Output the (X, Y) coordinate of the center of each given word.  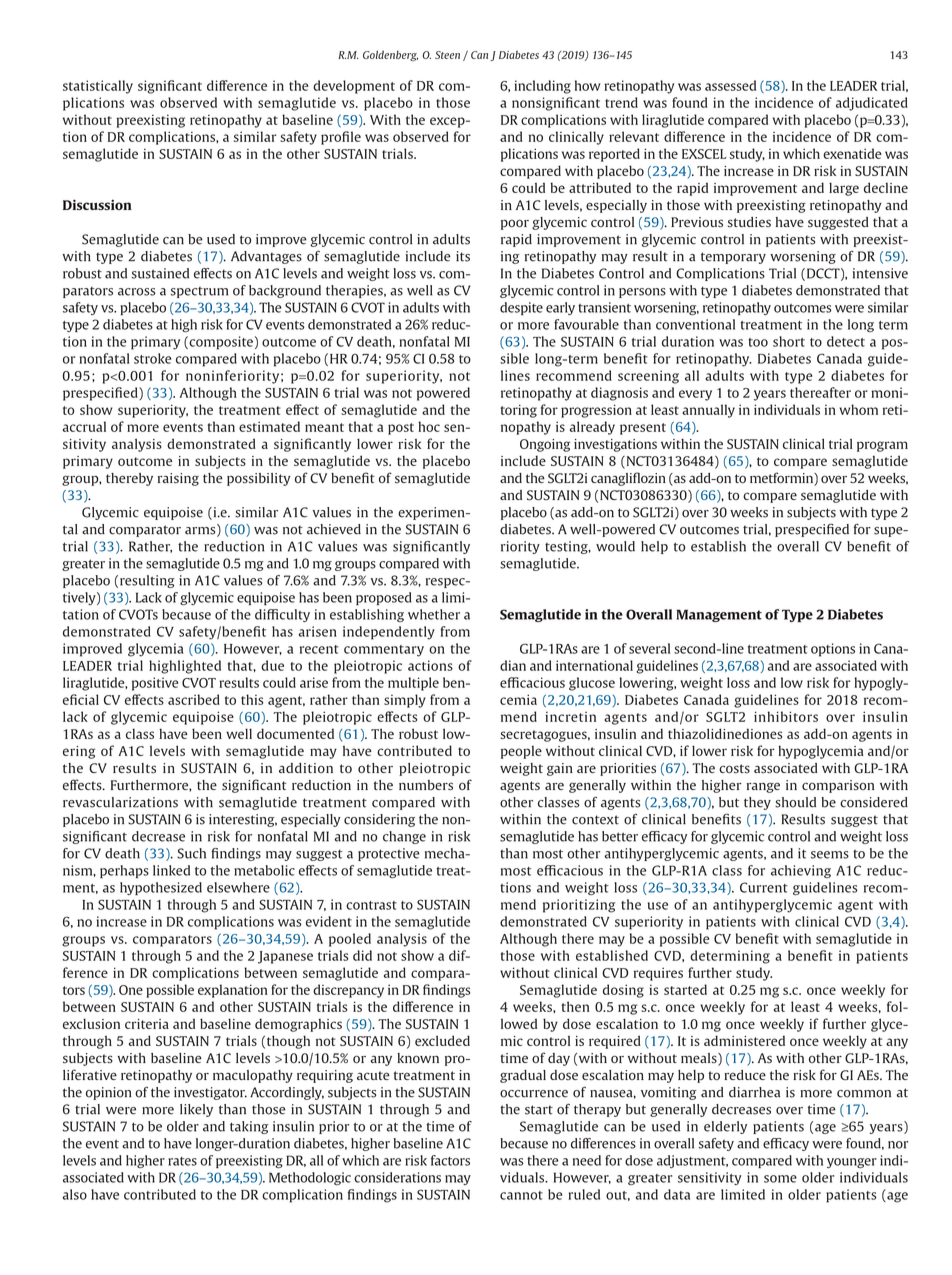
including (542, 87)
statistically (98, 87)
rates (182, 1161)
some (780, 1179)
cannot (521, 1195)
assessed (730, 85)
